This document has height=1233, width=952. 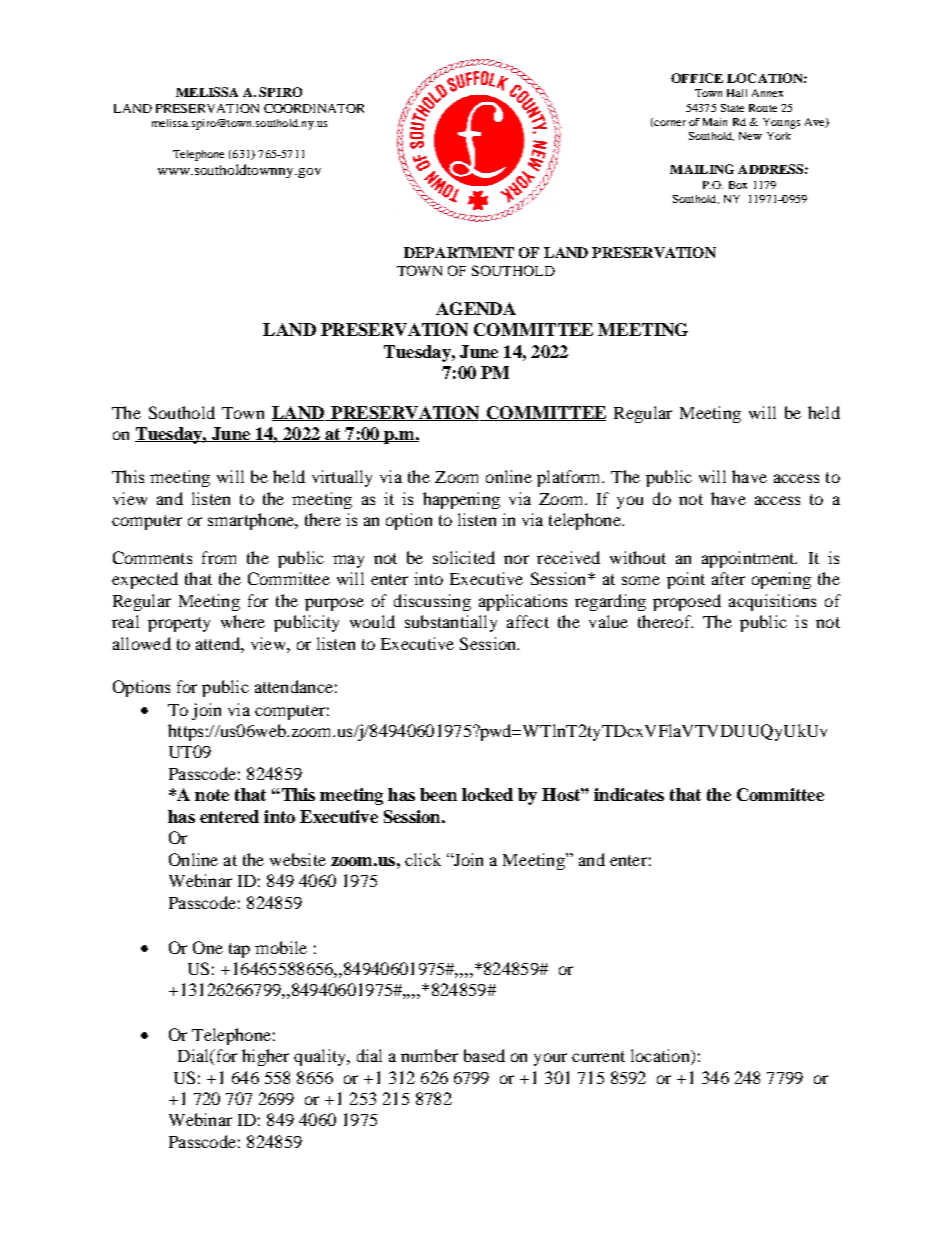 I want to click on number, so click(x=429, y=1055).
